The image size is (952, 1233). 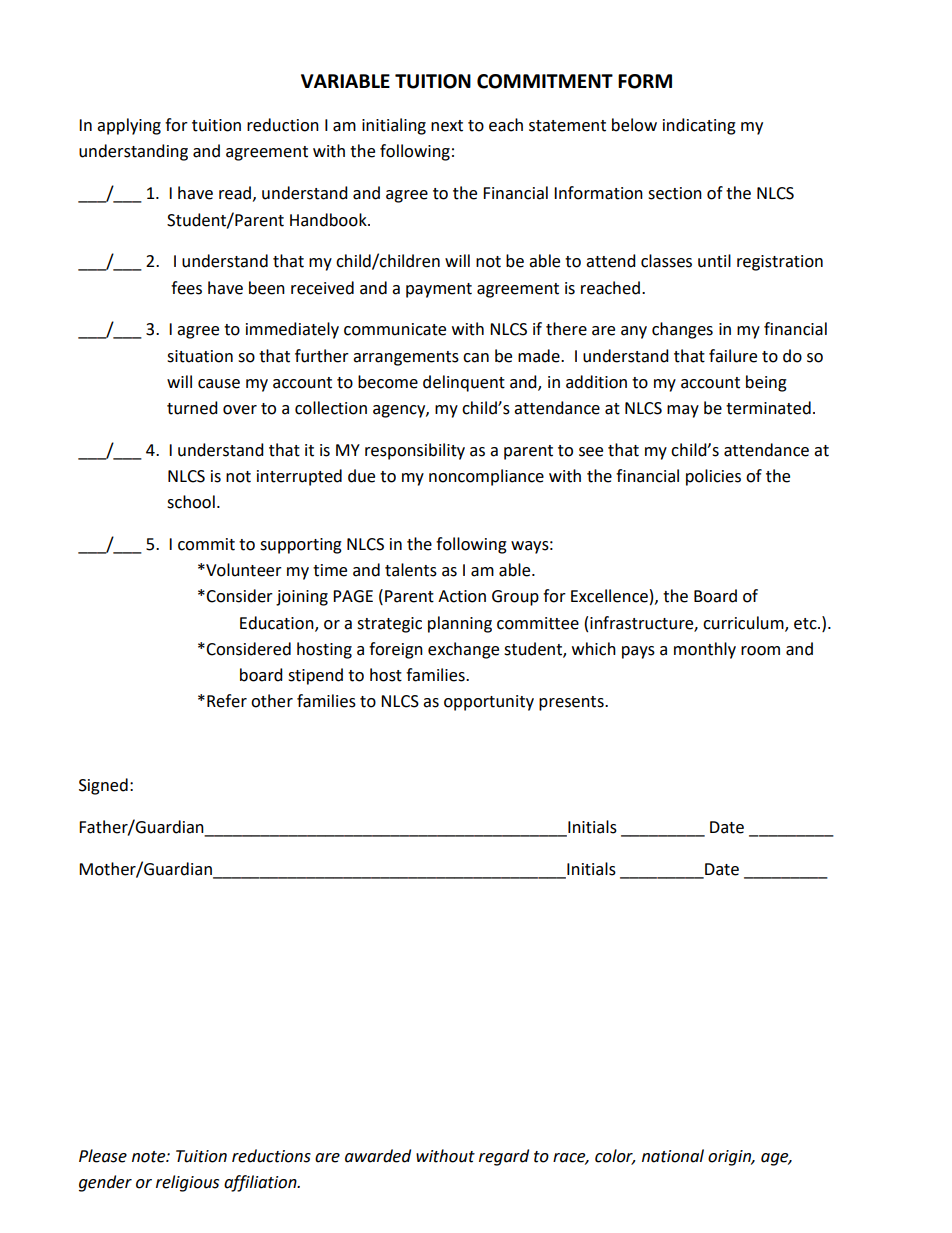 What do you see at coordinates (243, 570) in the screenshot?
I see `Volunteer` at bounding box center [243, 570].
